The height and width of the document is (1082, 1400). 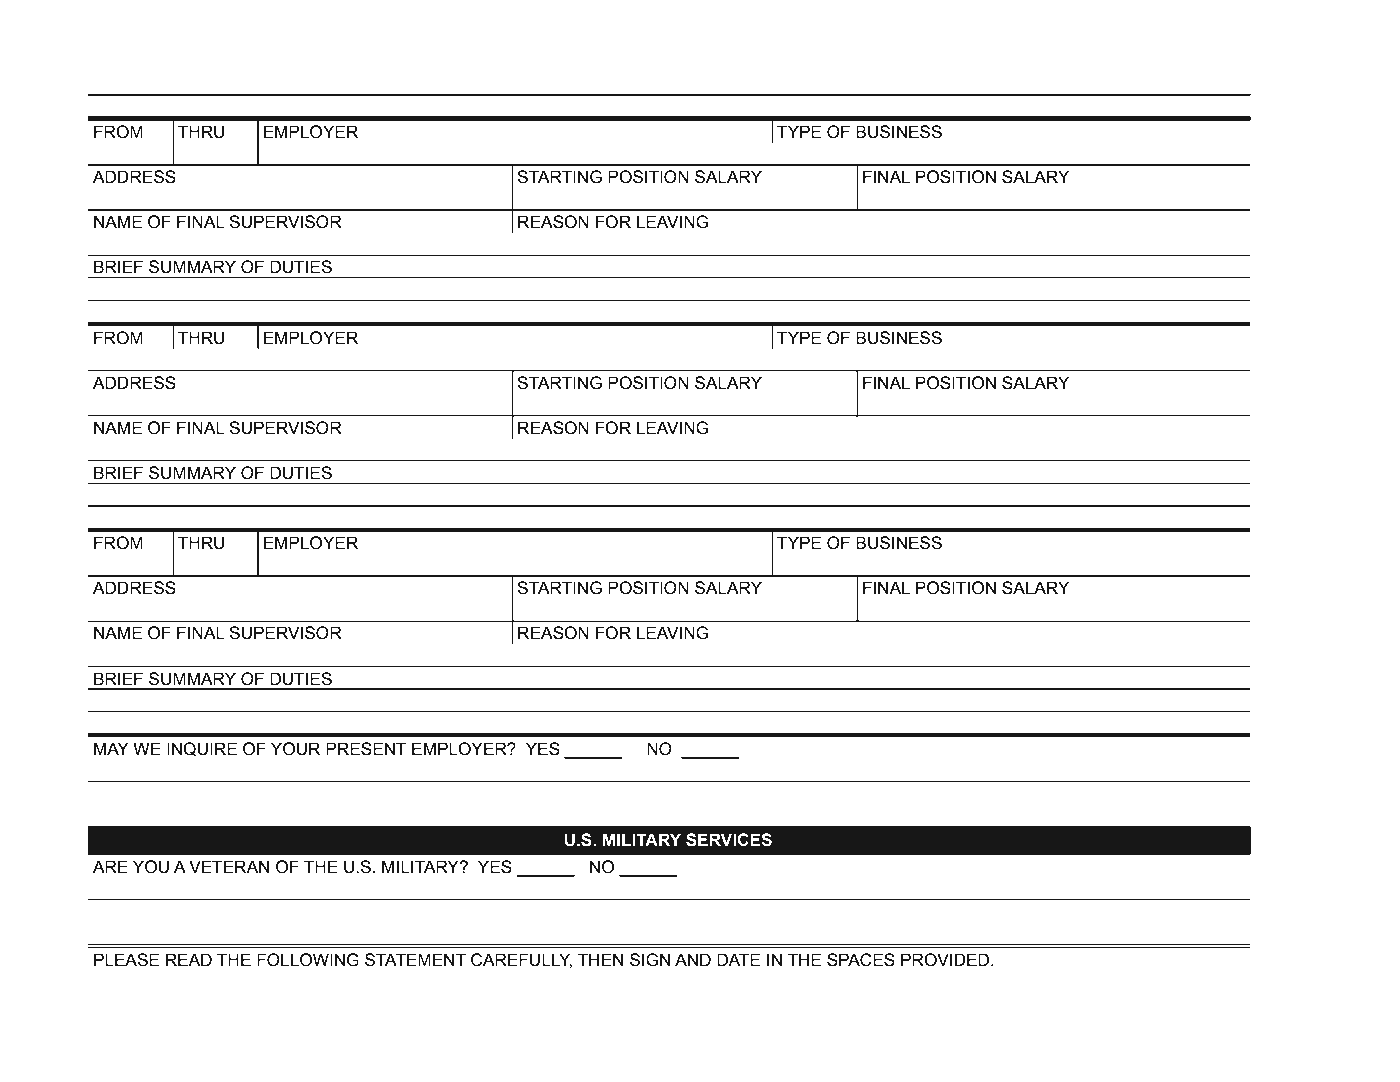 What do you see at coordinates (202, 749) in the document?
I see `INQUIRE` at bounding box center [202, 749].
